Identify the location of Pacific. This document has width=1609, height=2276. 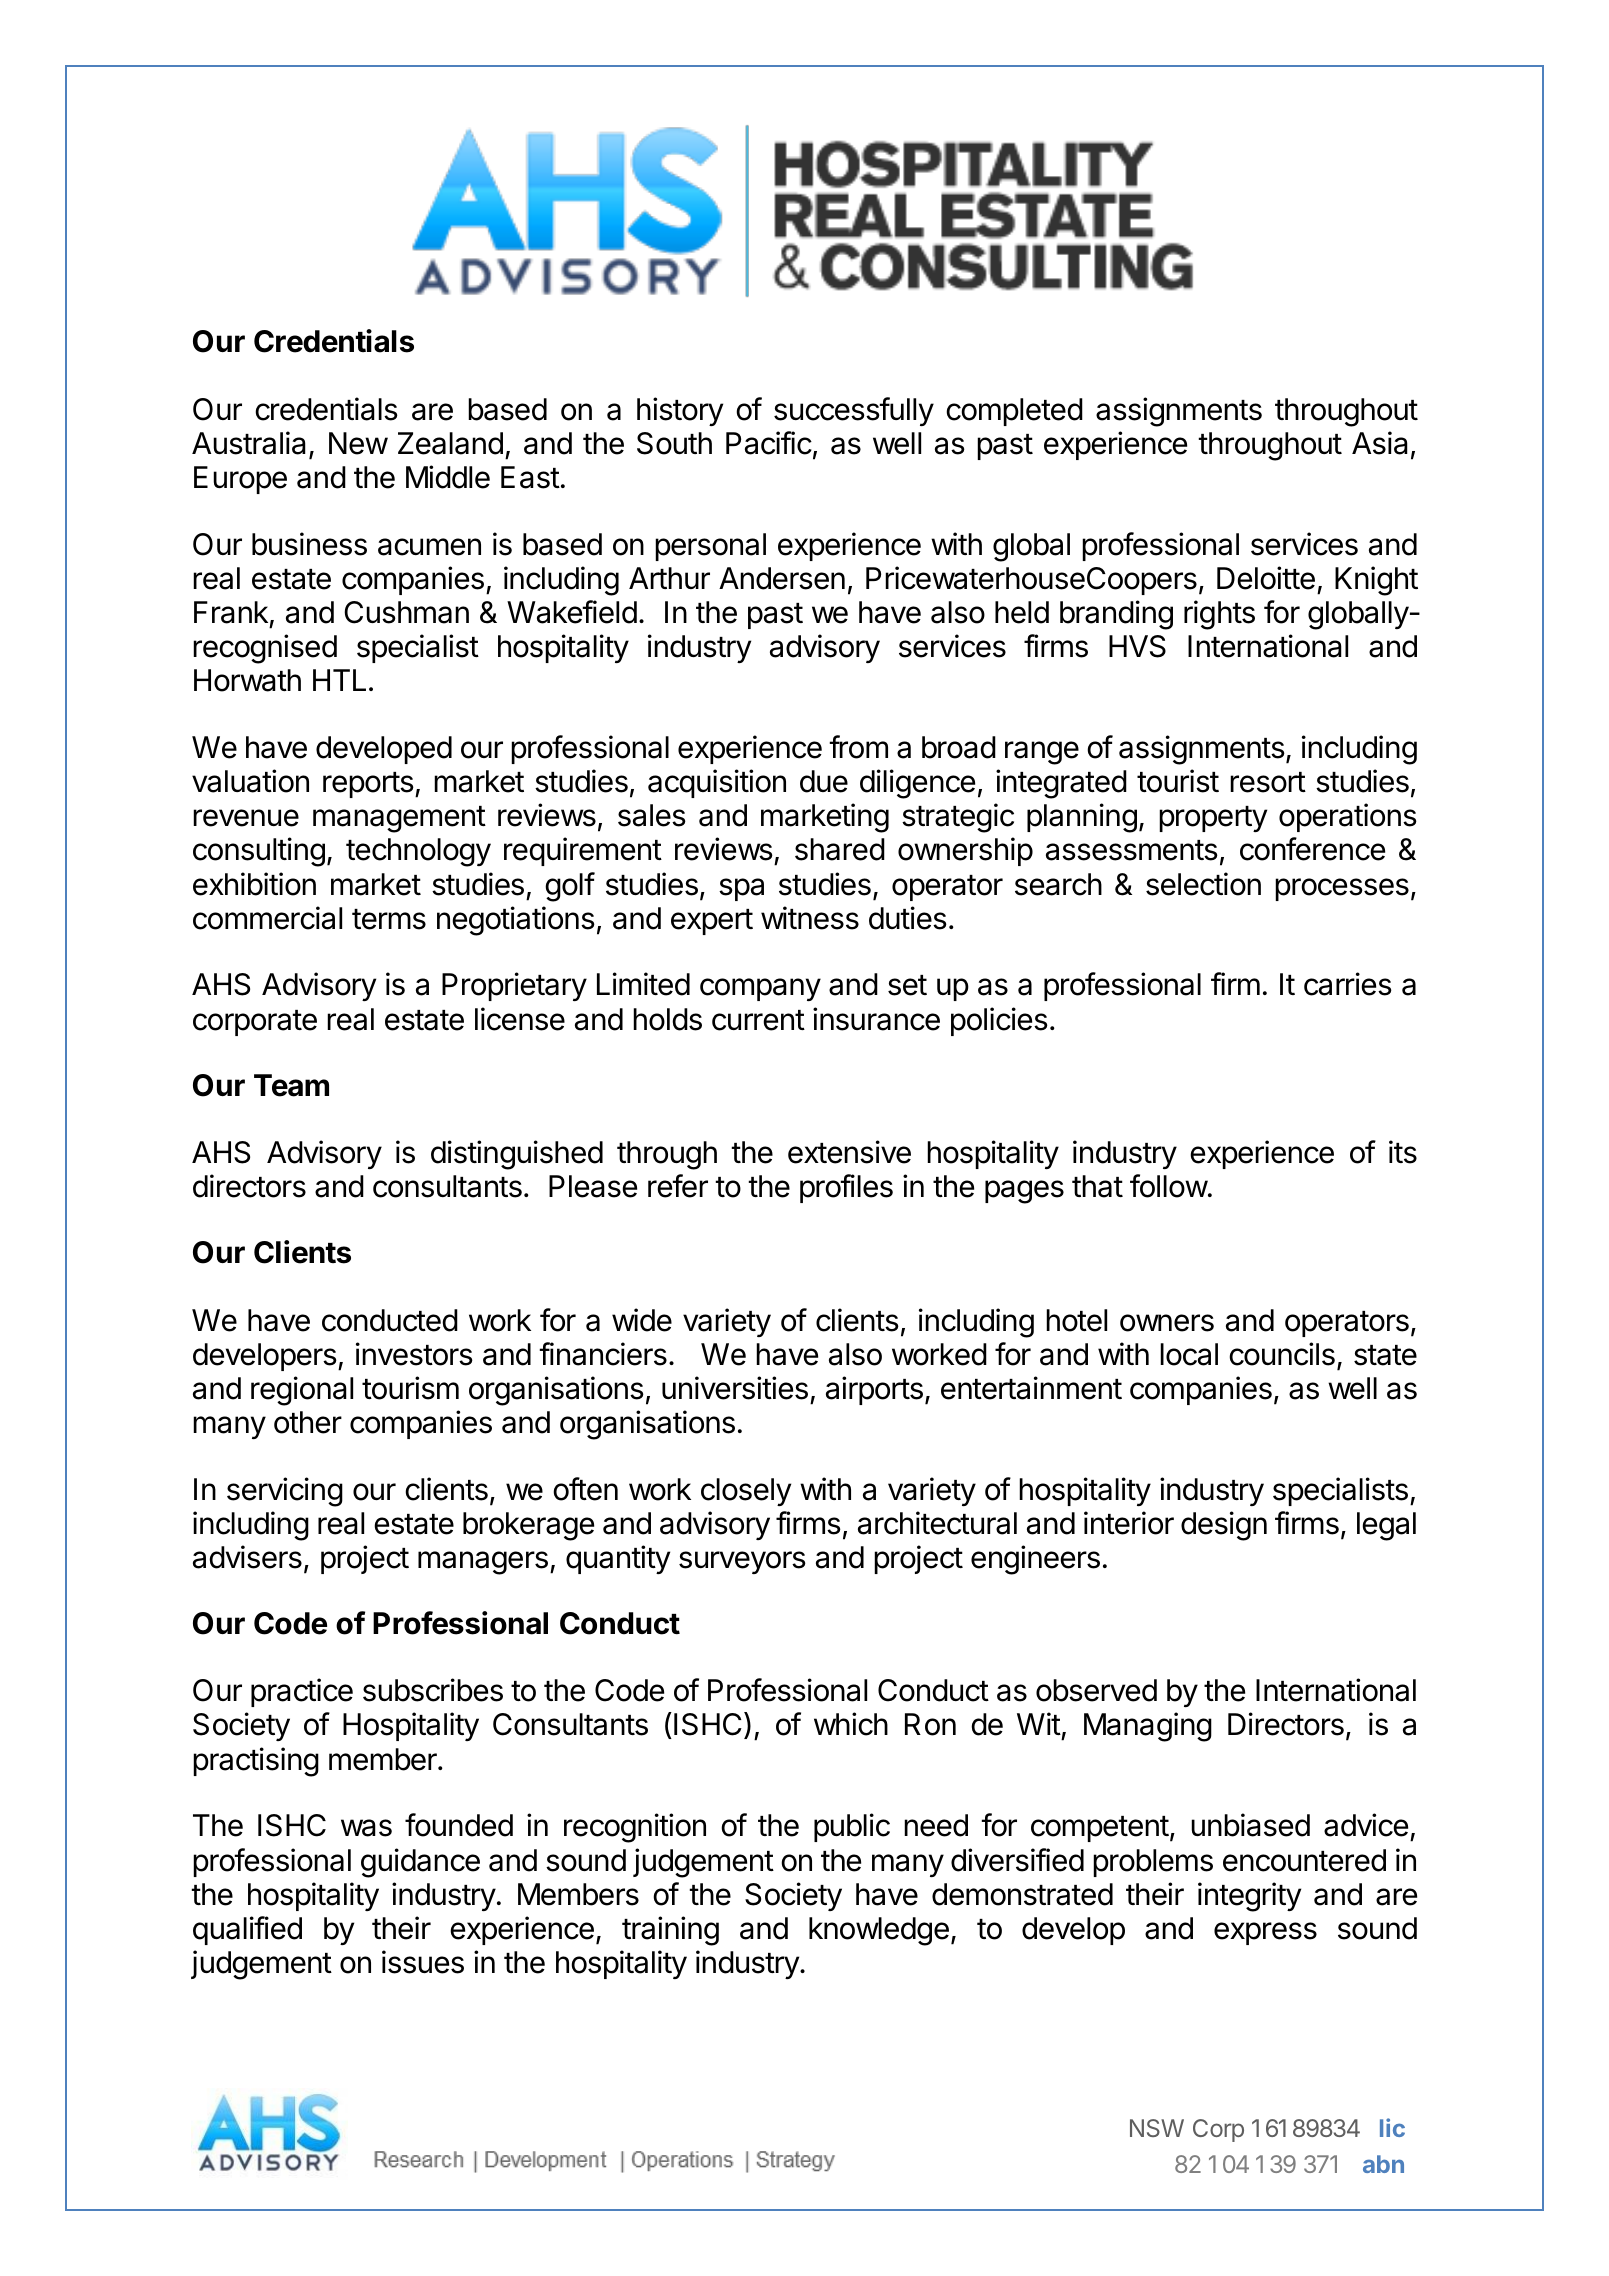
(769, 443).
